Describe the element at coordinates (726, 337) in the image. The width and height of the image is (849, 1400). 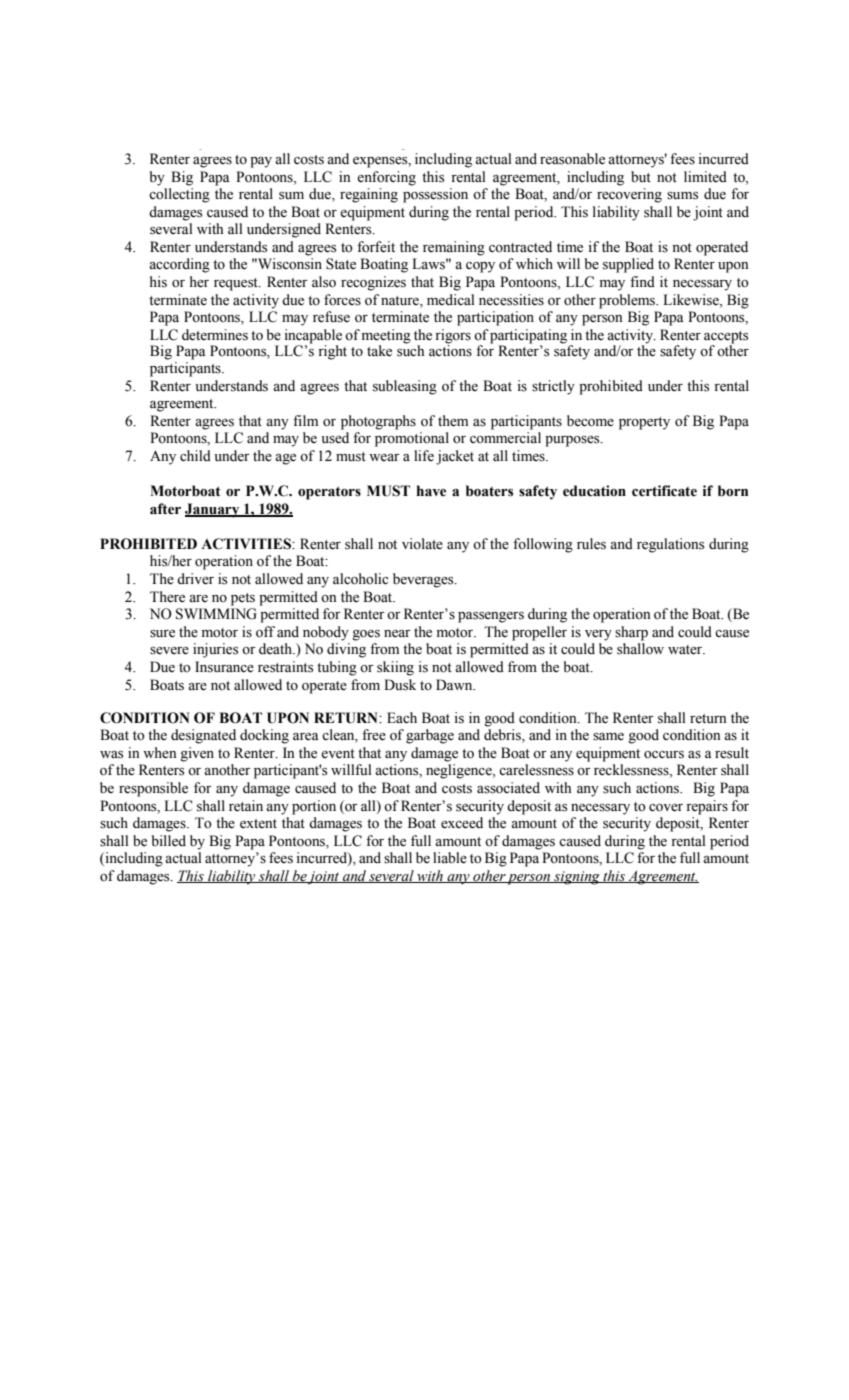
I see `accepts` at that location.
